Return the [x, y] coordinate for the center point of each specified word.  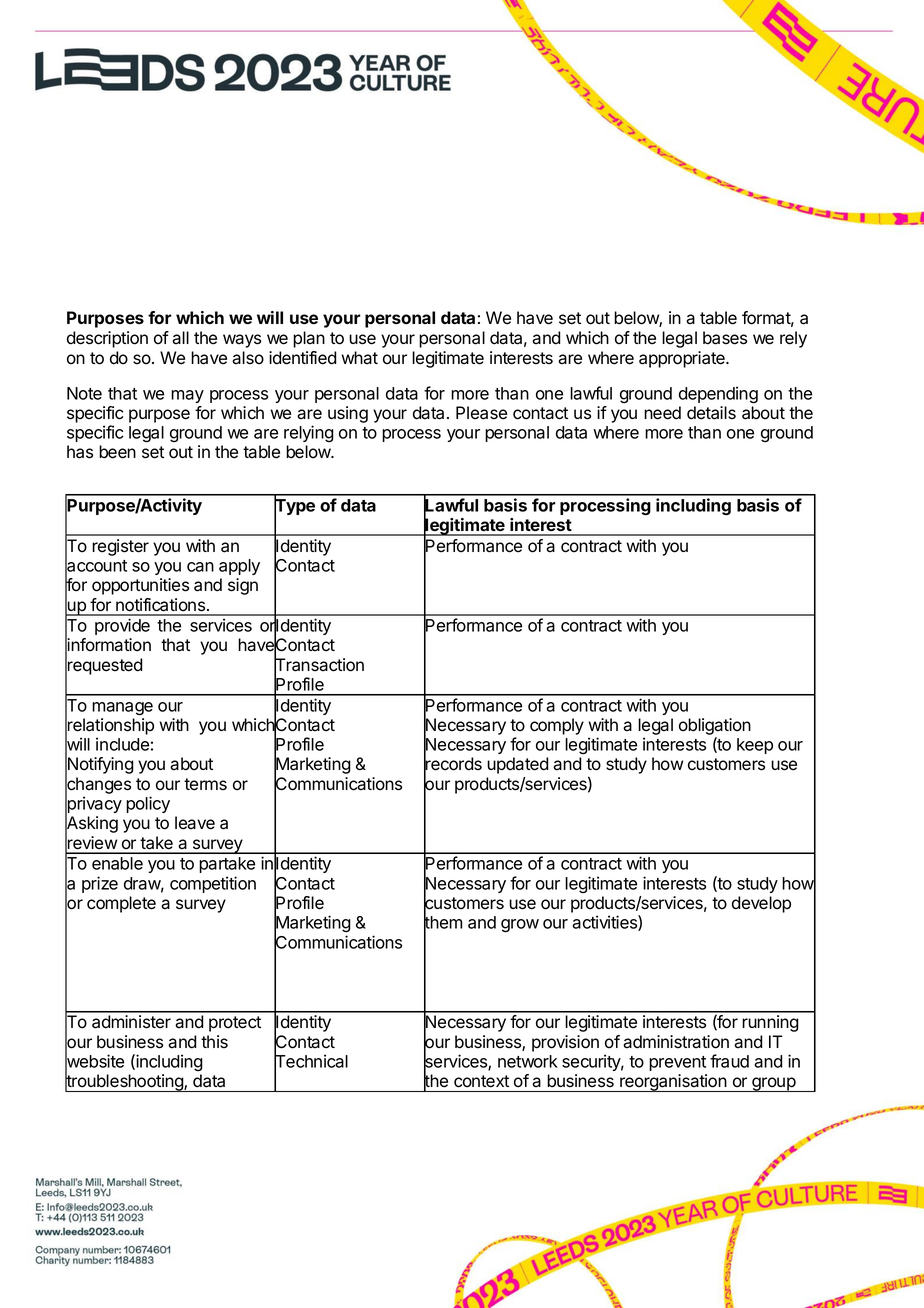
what [359, 358]
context [481, 1081]
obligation [715, 726]
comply [557, 726]
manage [122, 709]
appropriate [683, 359]
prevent [677, 1063]
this [214, 1042]
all [180, 338]
